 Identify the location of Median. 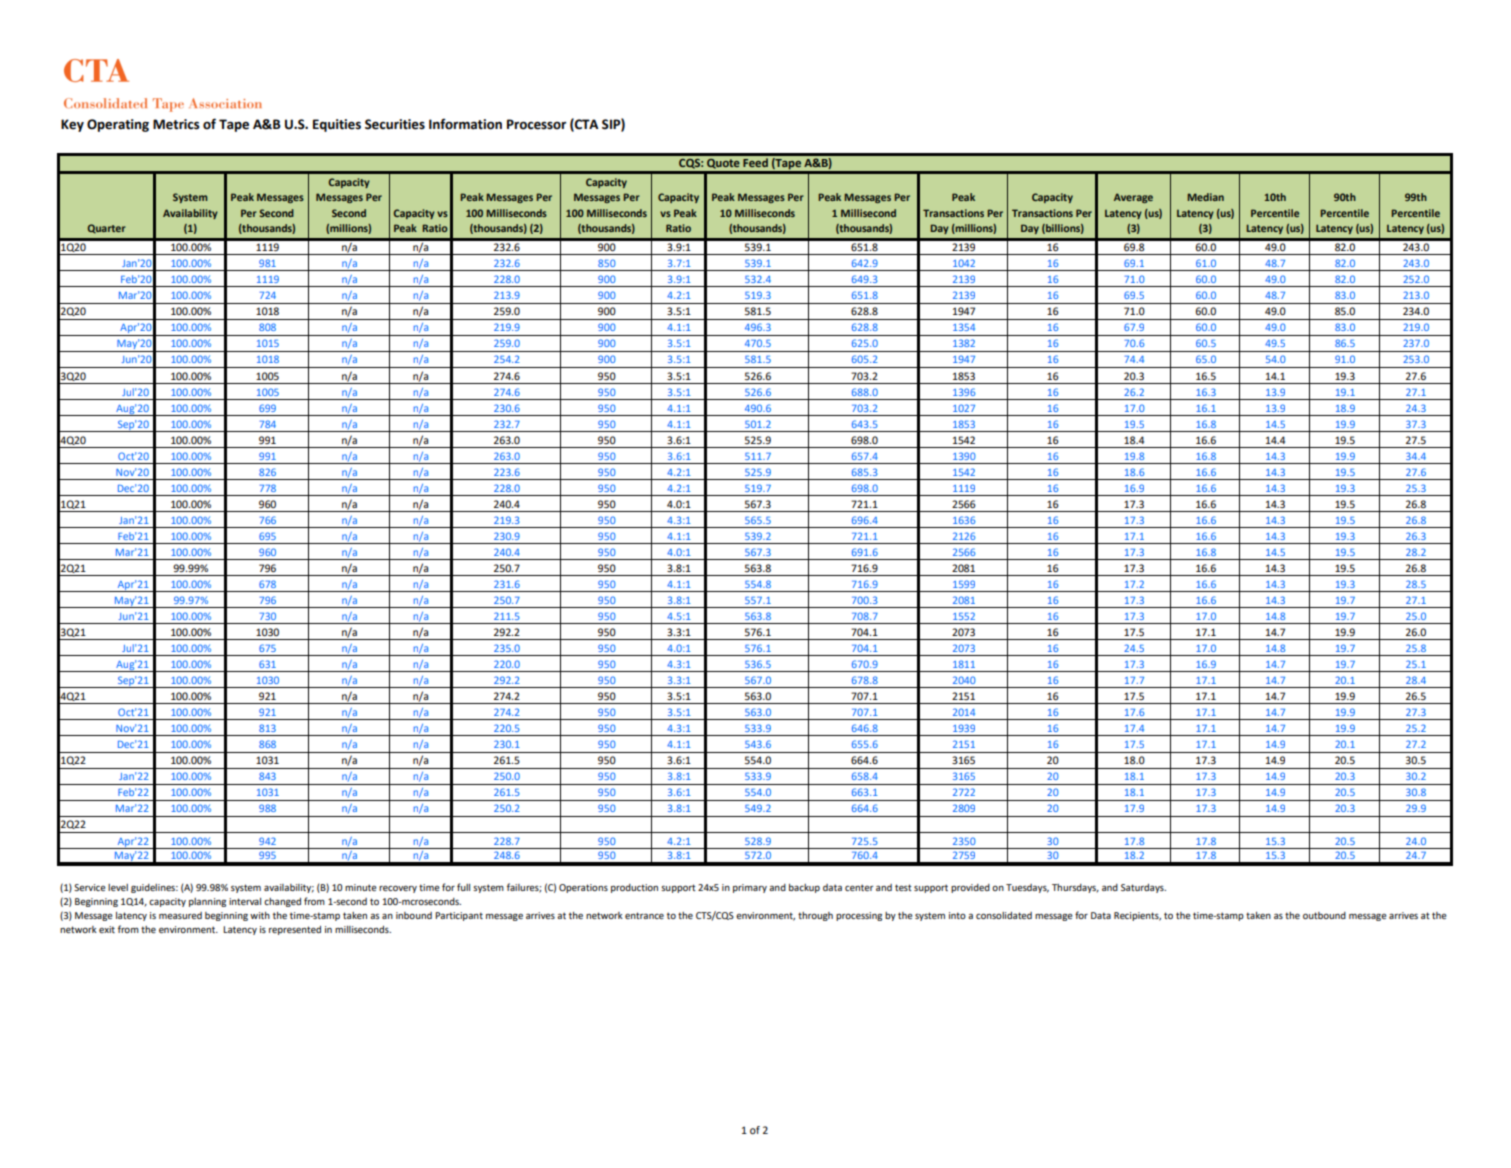
(1205, 197).
